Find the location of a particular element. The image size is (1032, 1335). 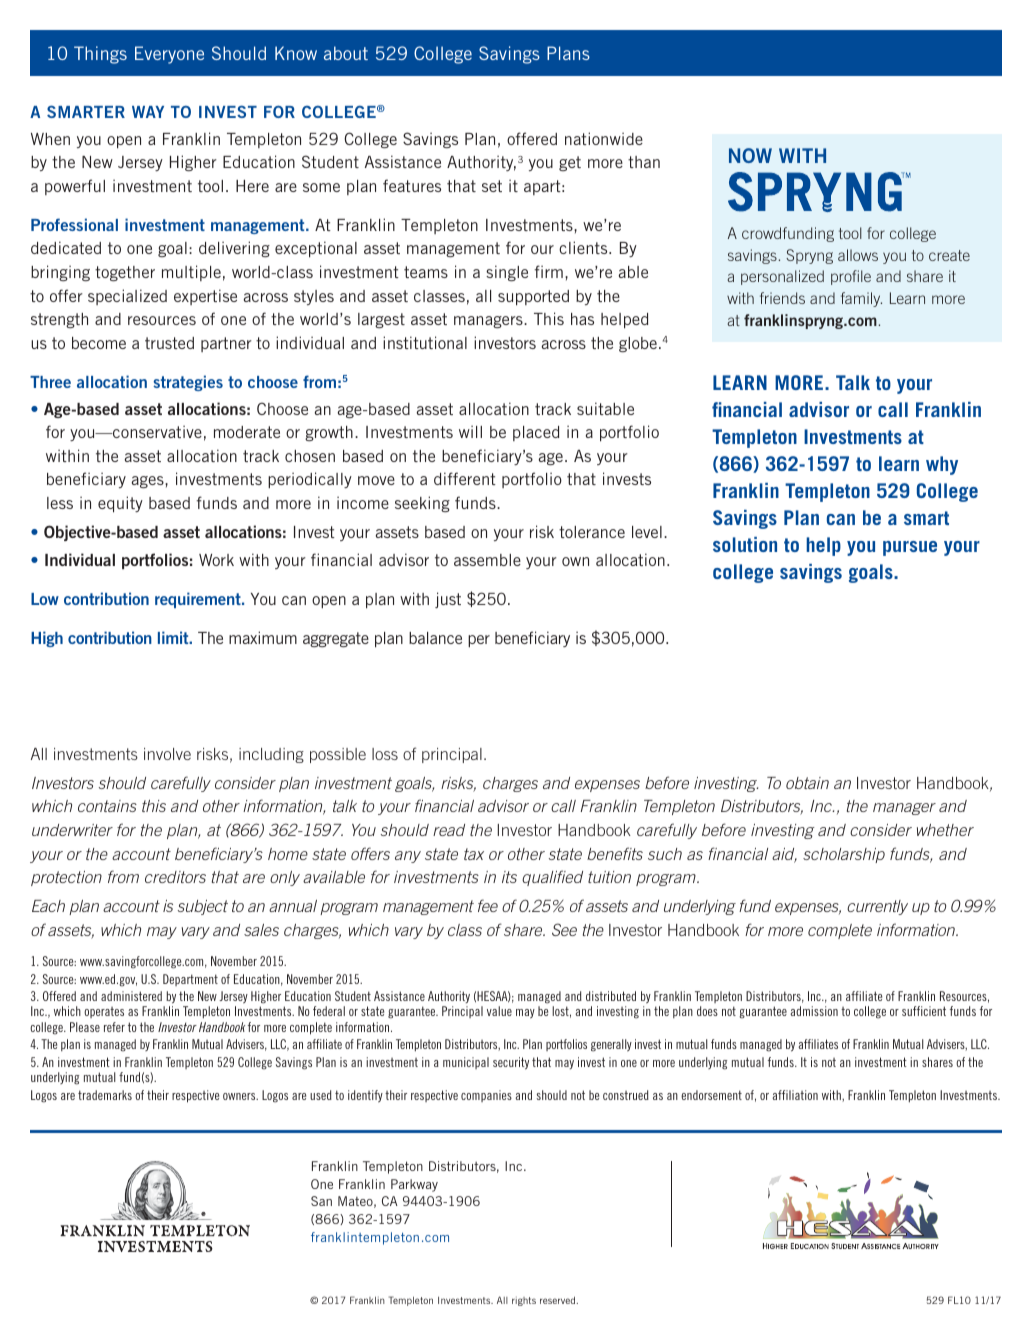

value is located at coordinates (499, 1011).
